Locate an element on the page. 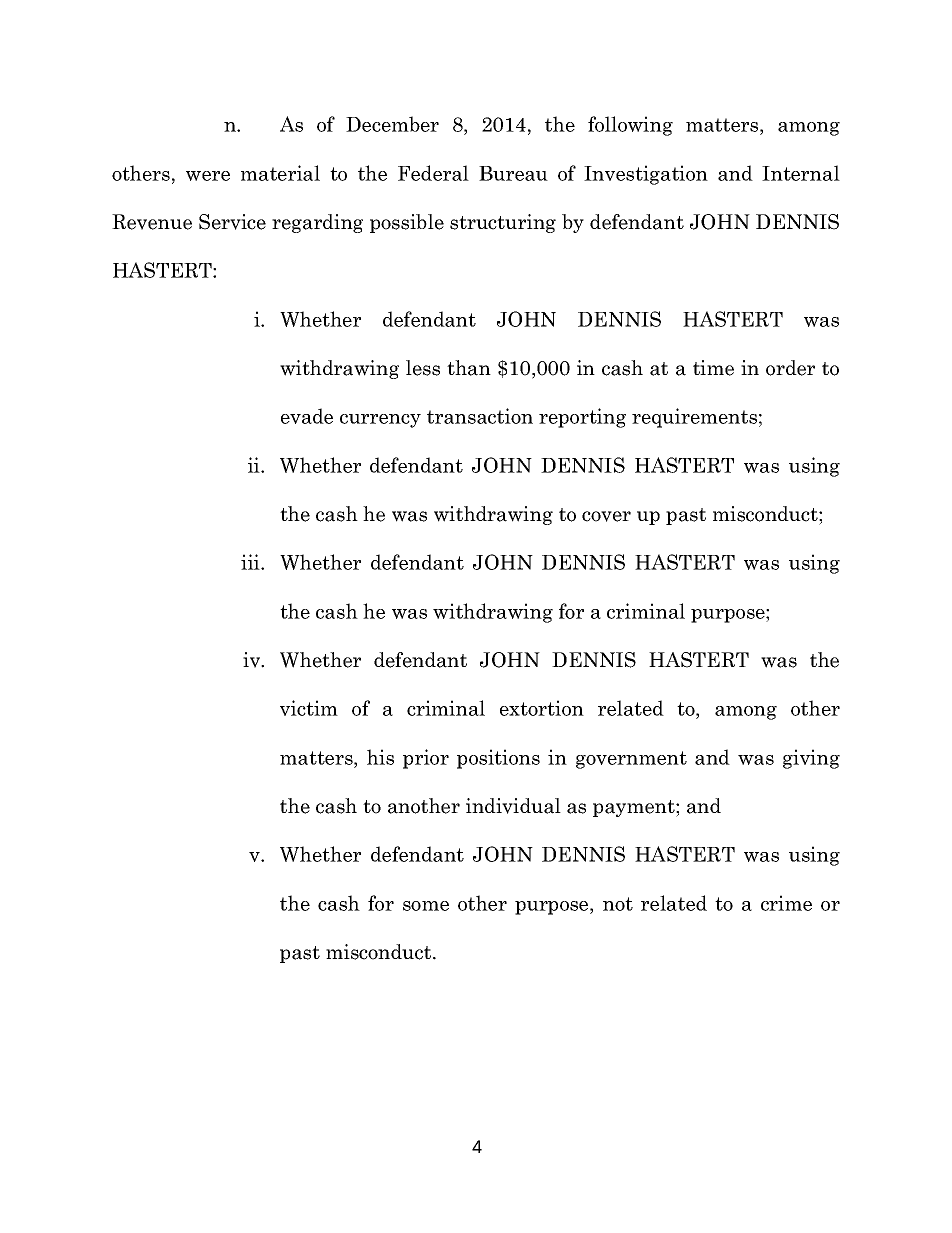 Image resolution: width=952 pixels, height=1233 pixels. Bureau is located at coordinates (513, 173).
